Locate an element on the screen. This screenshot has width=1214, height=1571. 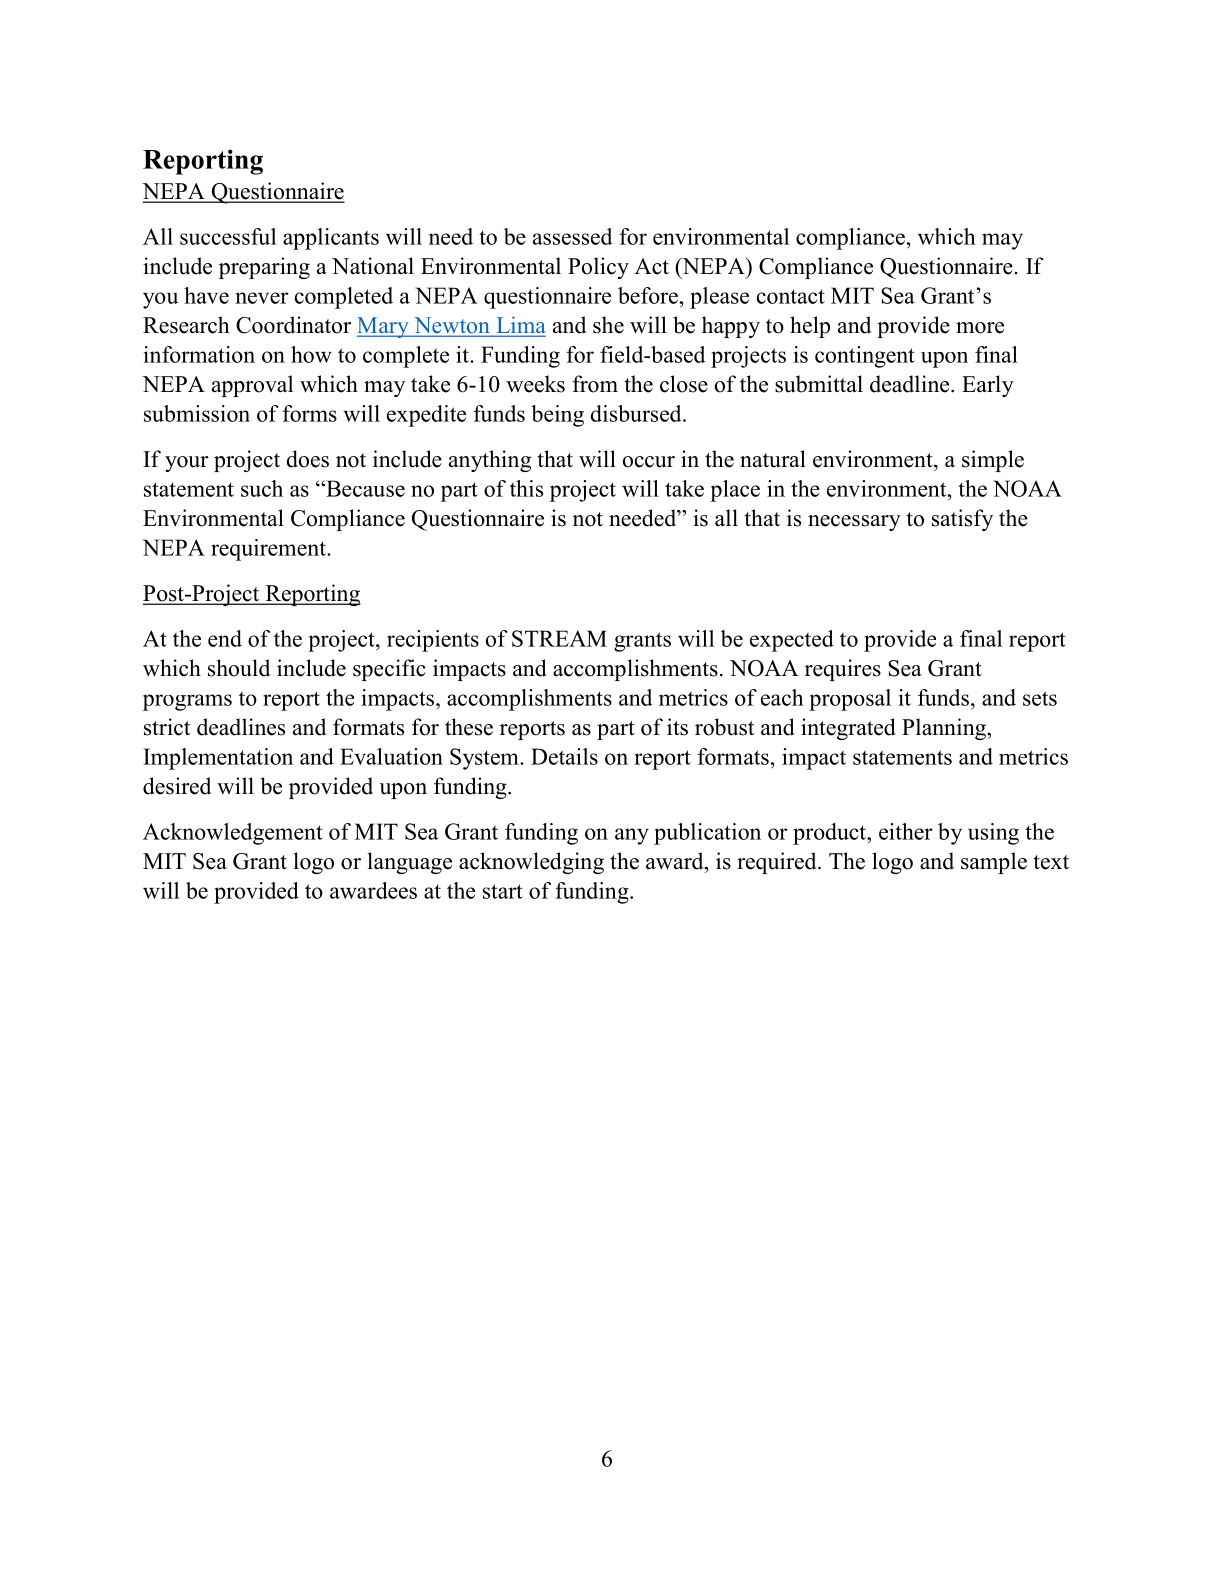
Acknowledgement is located at coordinates (233, 834).
